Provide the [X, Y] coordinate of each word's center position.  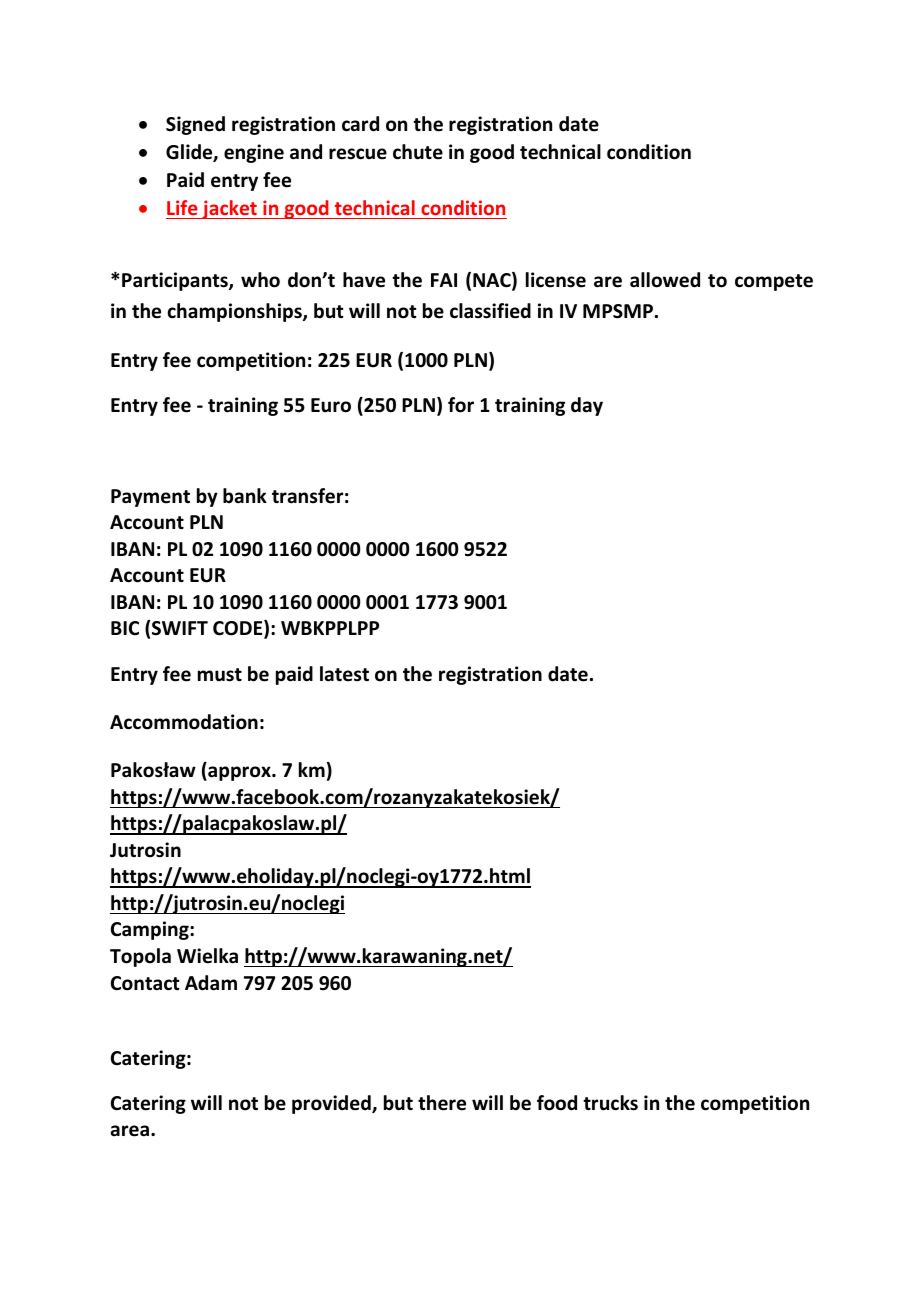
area [130, 1131]
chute [418, 152]
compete [774, 282]
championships [235, 312]
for [461, 405]
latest [344, 674]
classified [490, 311]
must [220, 675]
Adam [211, 983]
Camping [151, 930]
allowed [665, 280]
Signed [195, 125]
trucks [610, 1103]
